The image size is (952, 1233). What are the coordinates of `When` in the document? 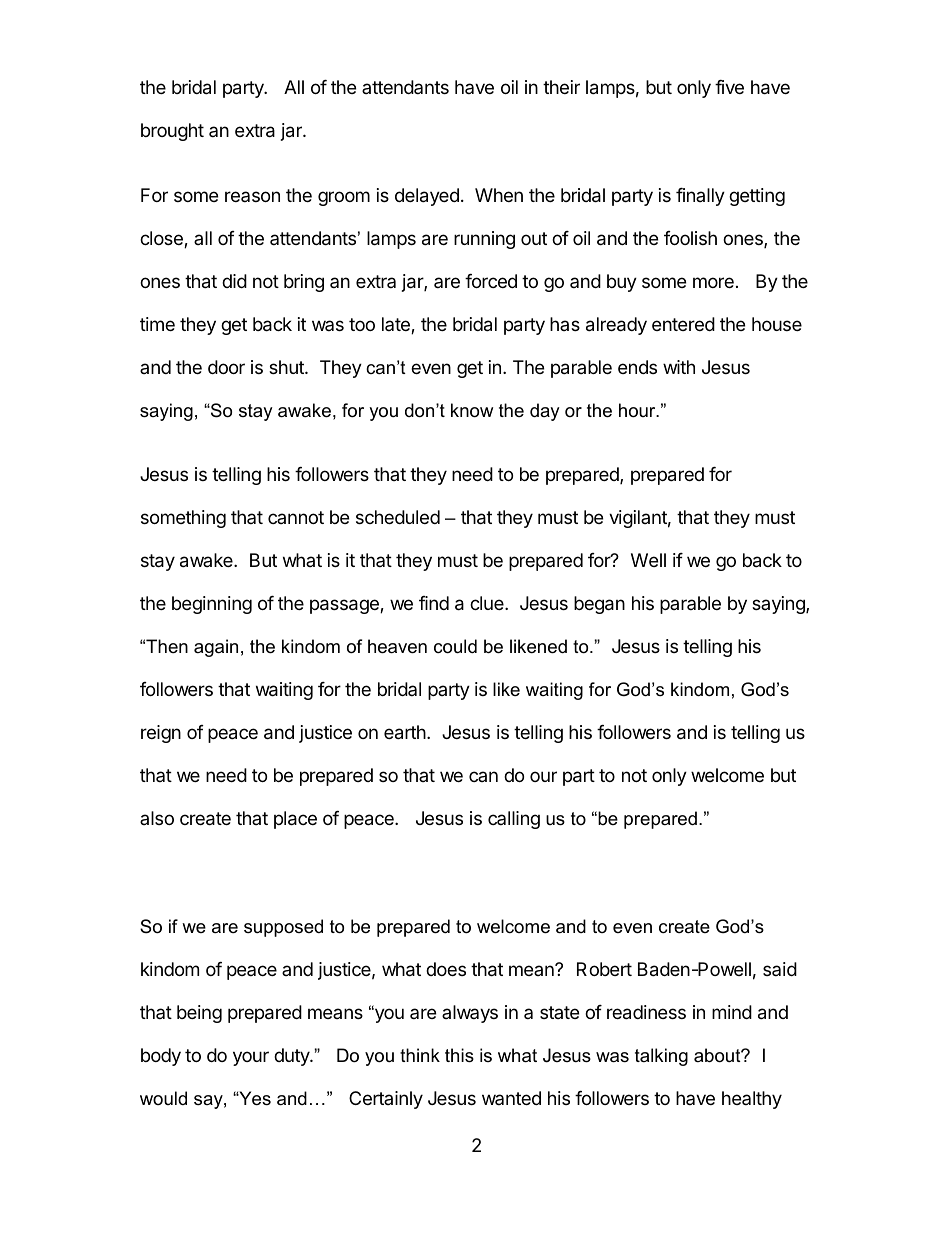 It's located at (499, 195).
